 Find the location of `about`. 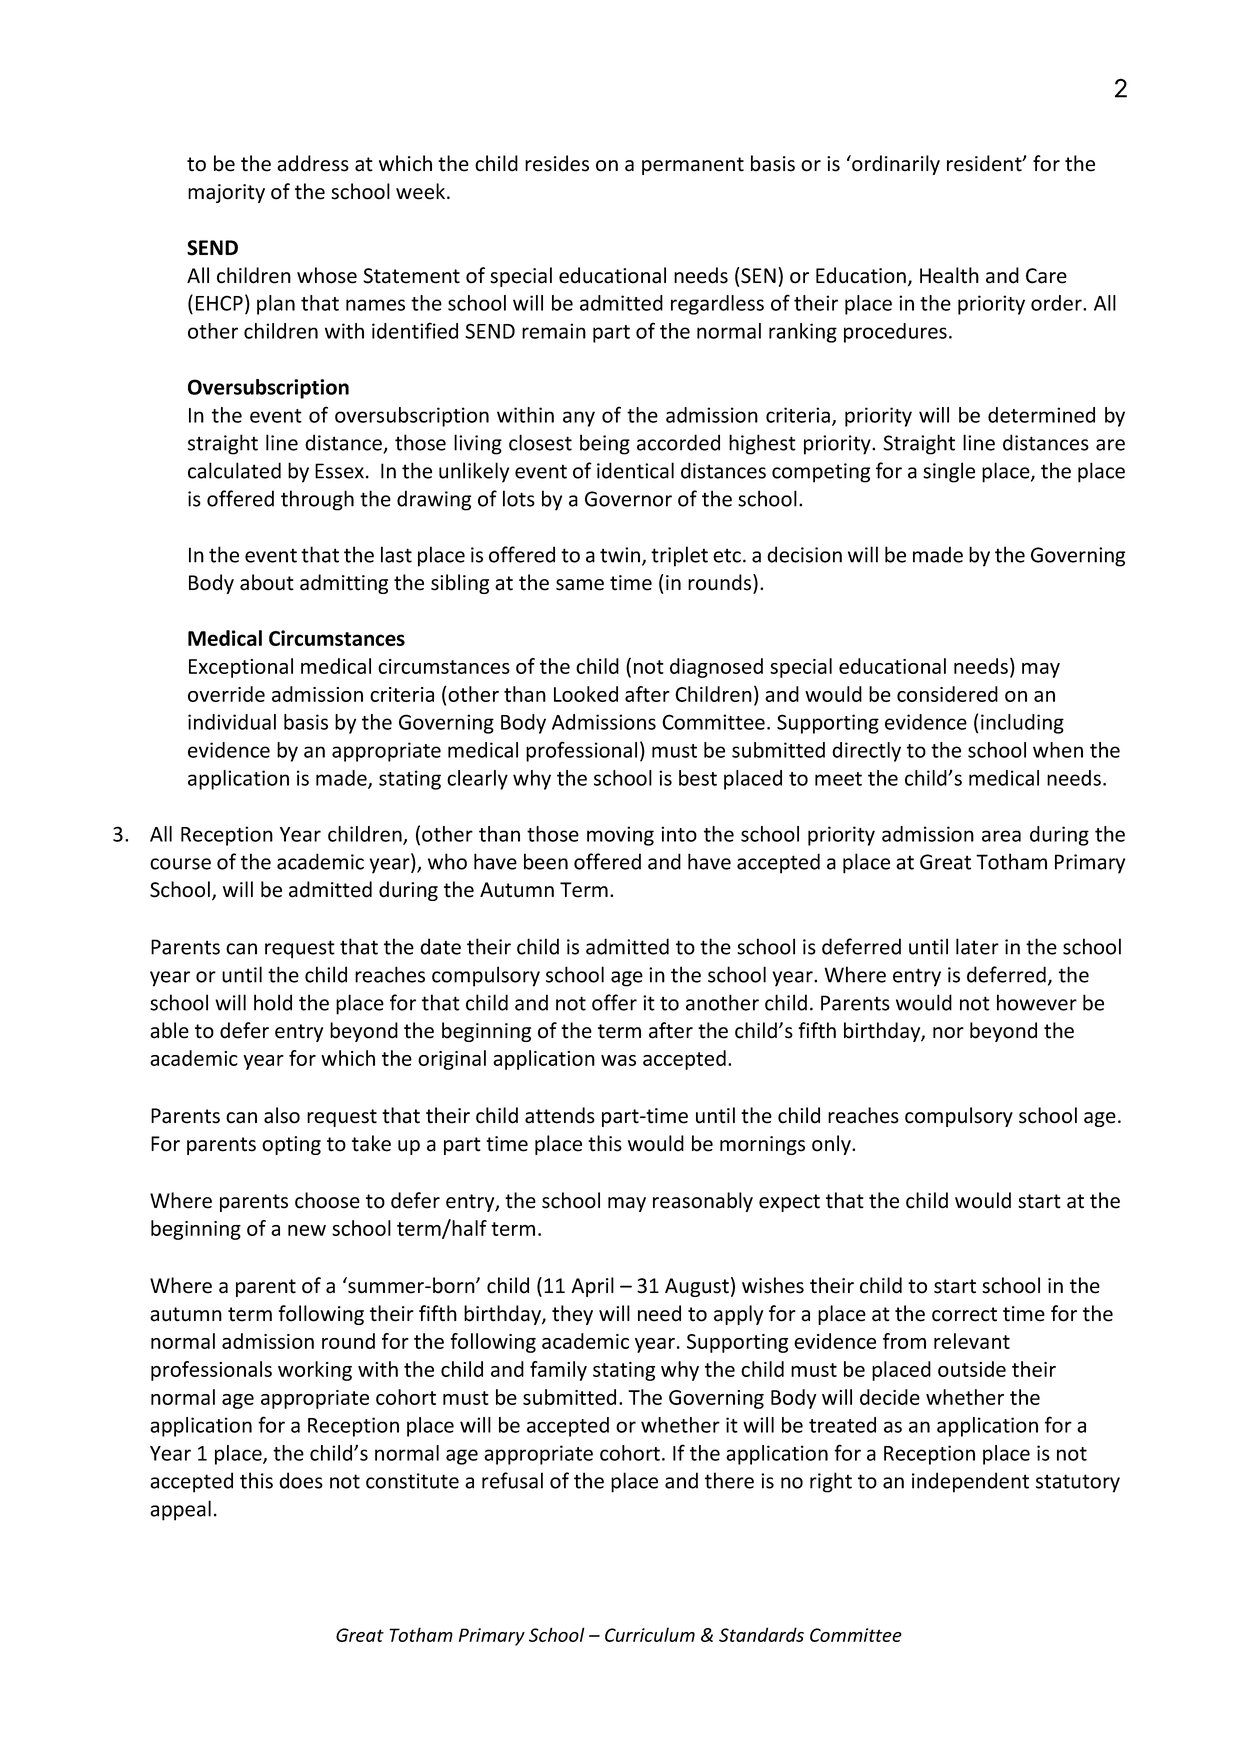

about is located at coordinates (267, 582).
